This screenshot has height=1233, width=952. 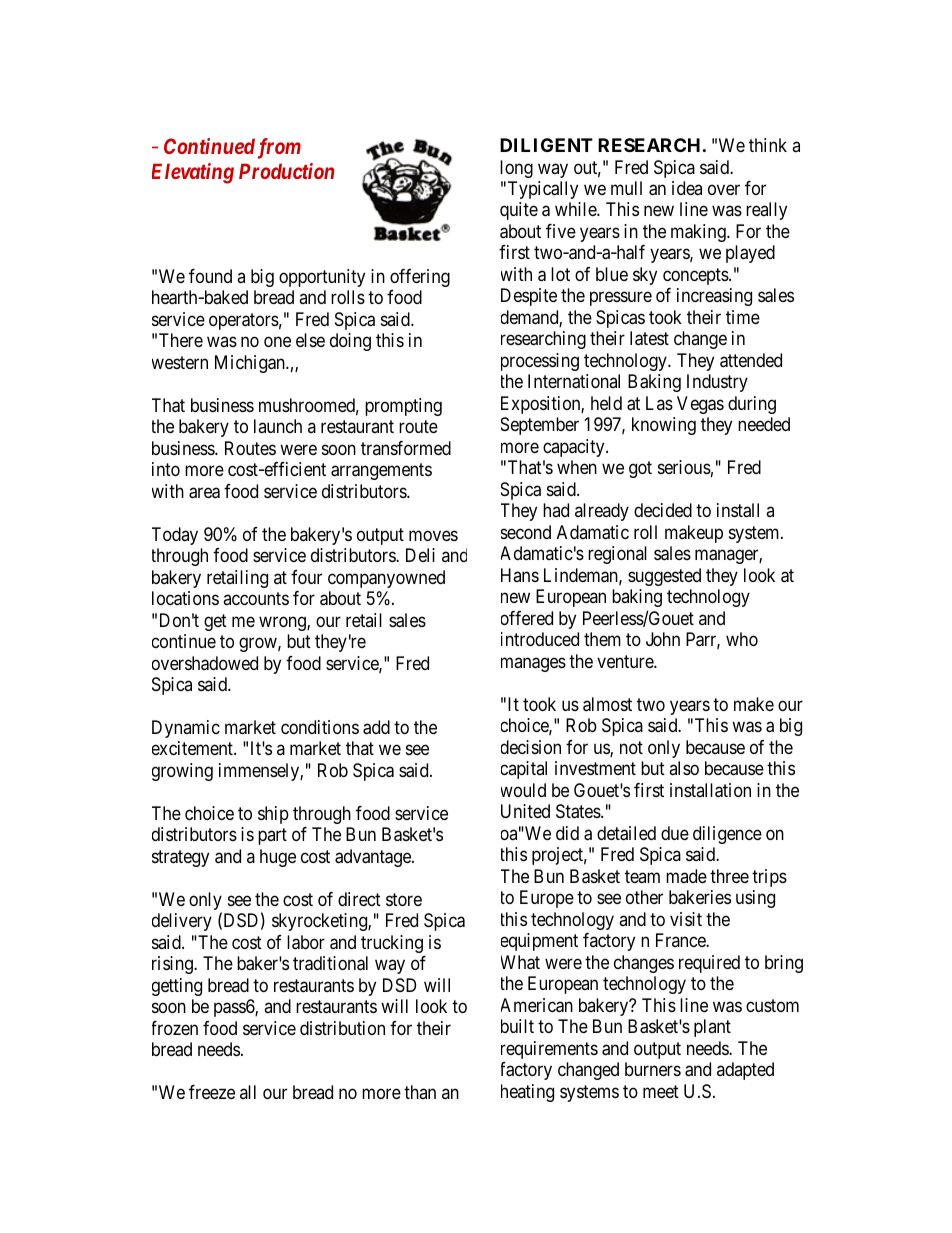 I want to click on accounts, so click(x=256, y=598).
